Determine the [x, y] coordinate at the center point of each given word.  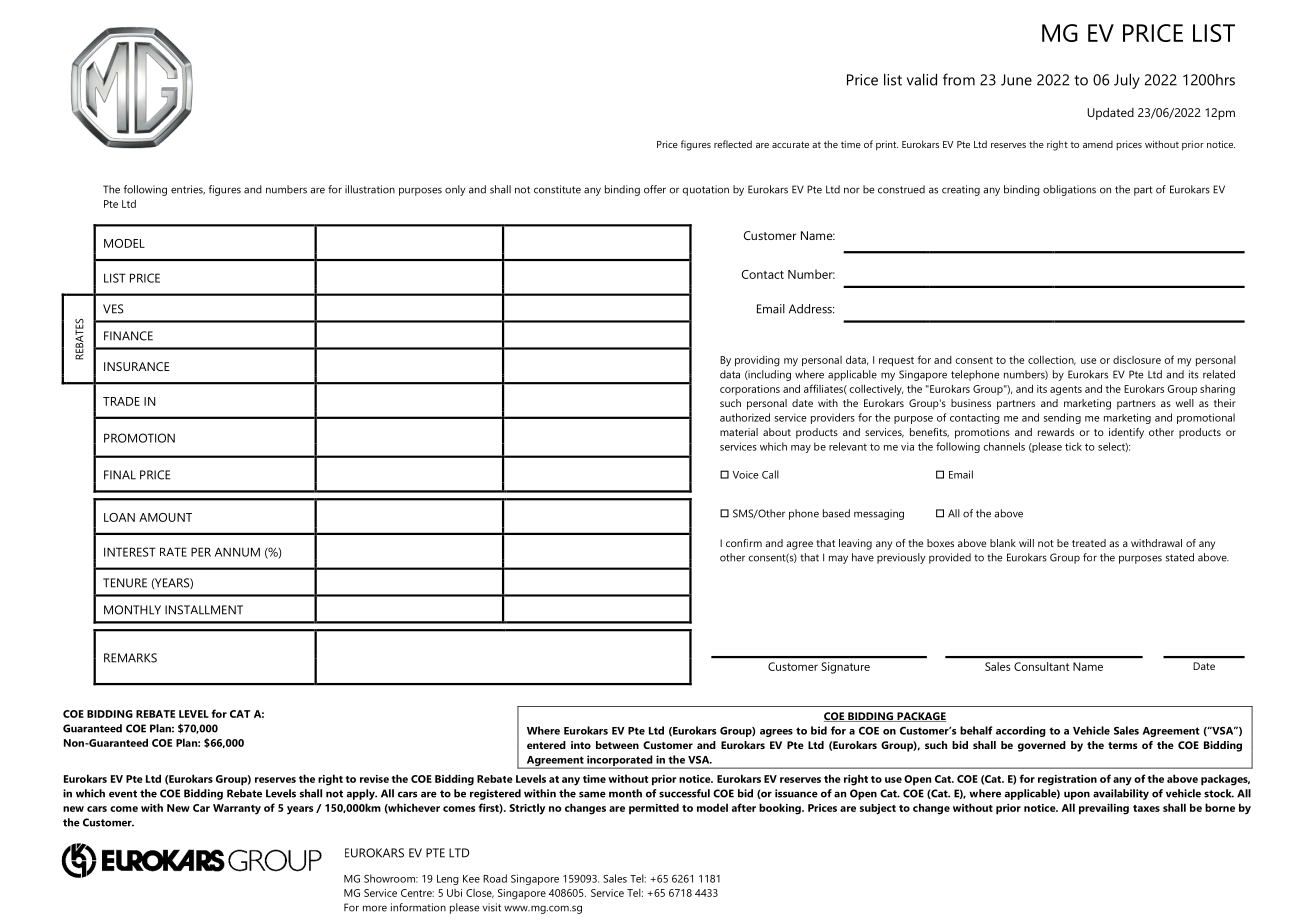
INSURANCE [137, 366]
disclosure [1137, 360]
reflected [733, 144]
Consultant [1041, 666]
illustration [370, 189]
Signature [845, 668]
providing [757, 361]
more [375, 908]
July [1127, 81]
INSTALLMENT [204, 610]
